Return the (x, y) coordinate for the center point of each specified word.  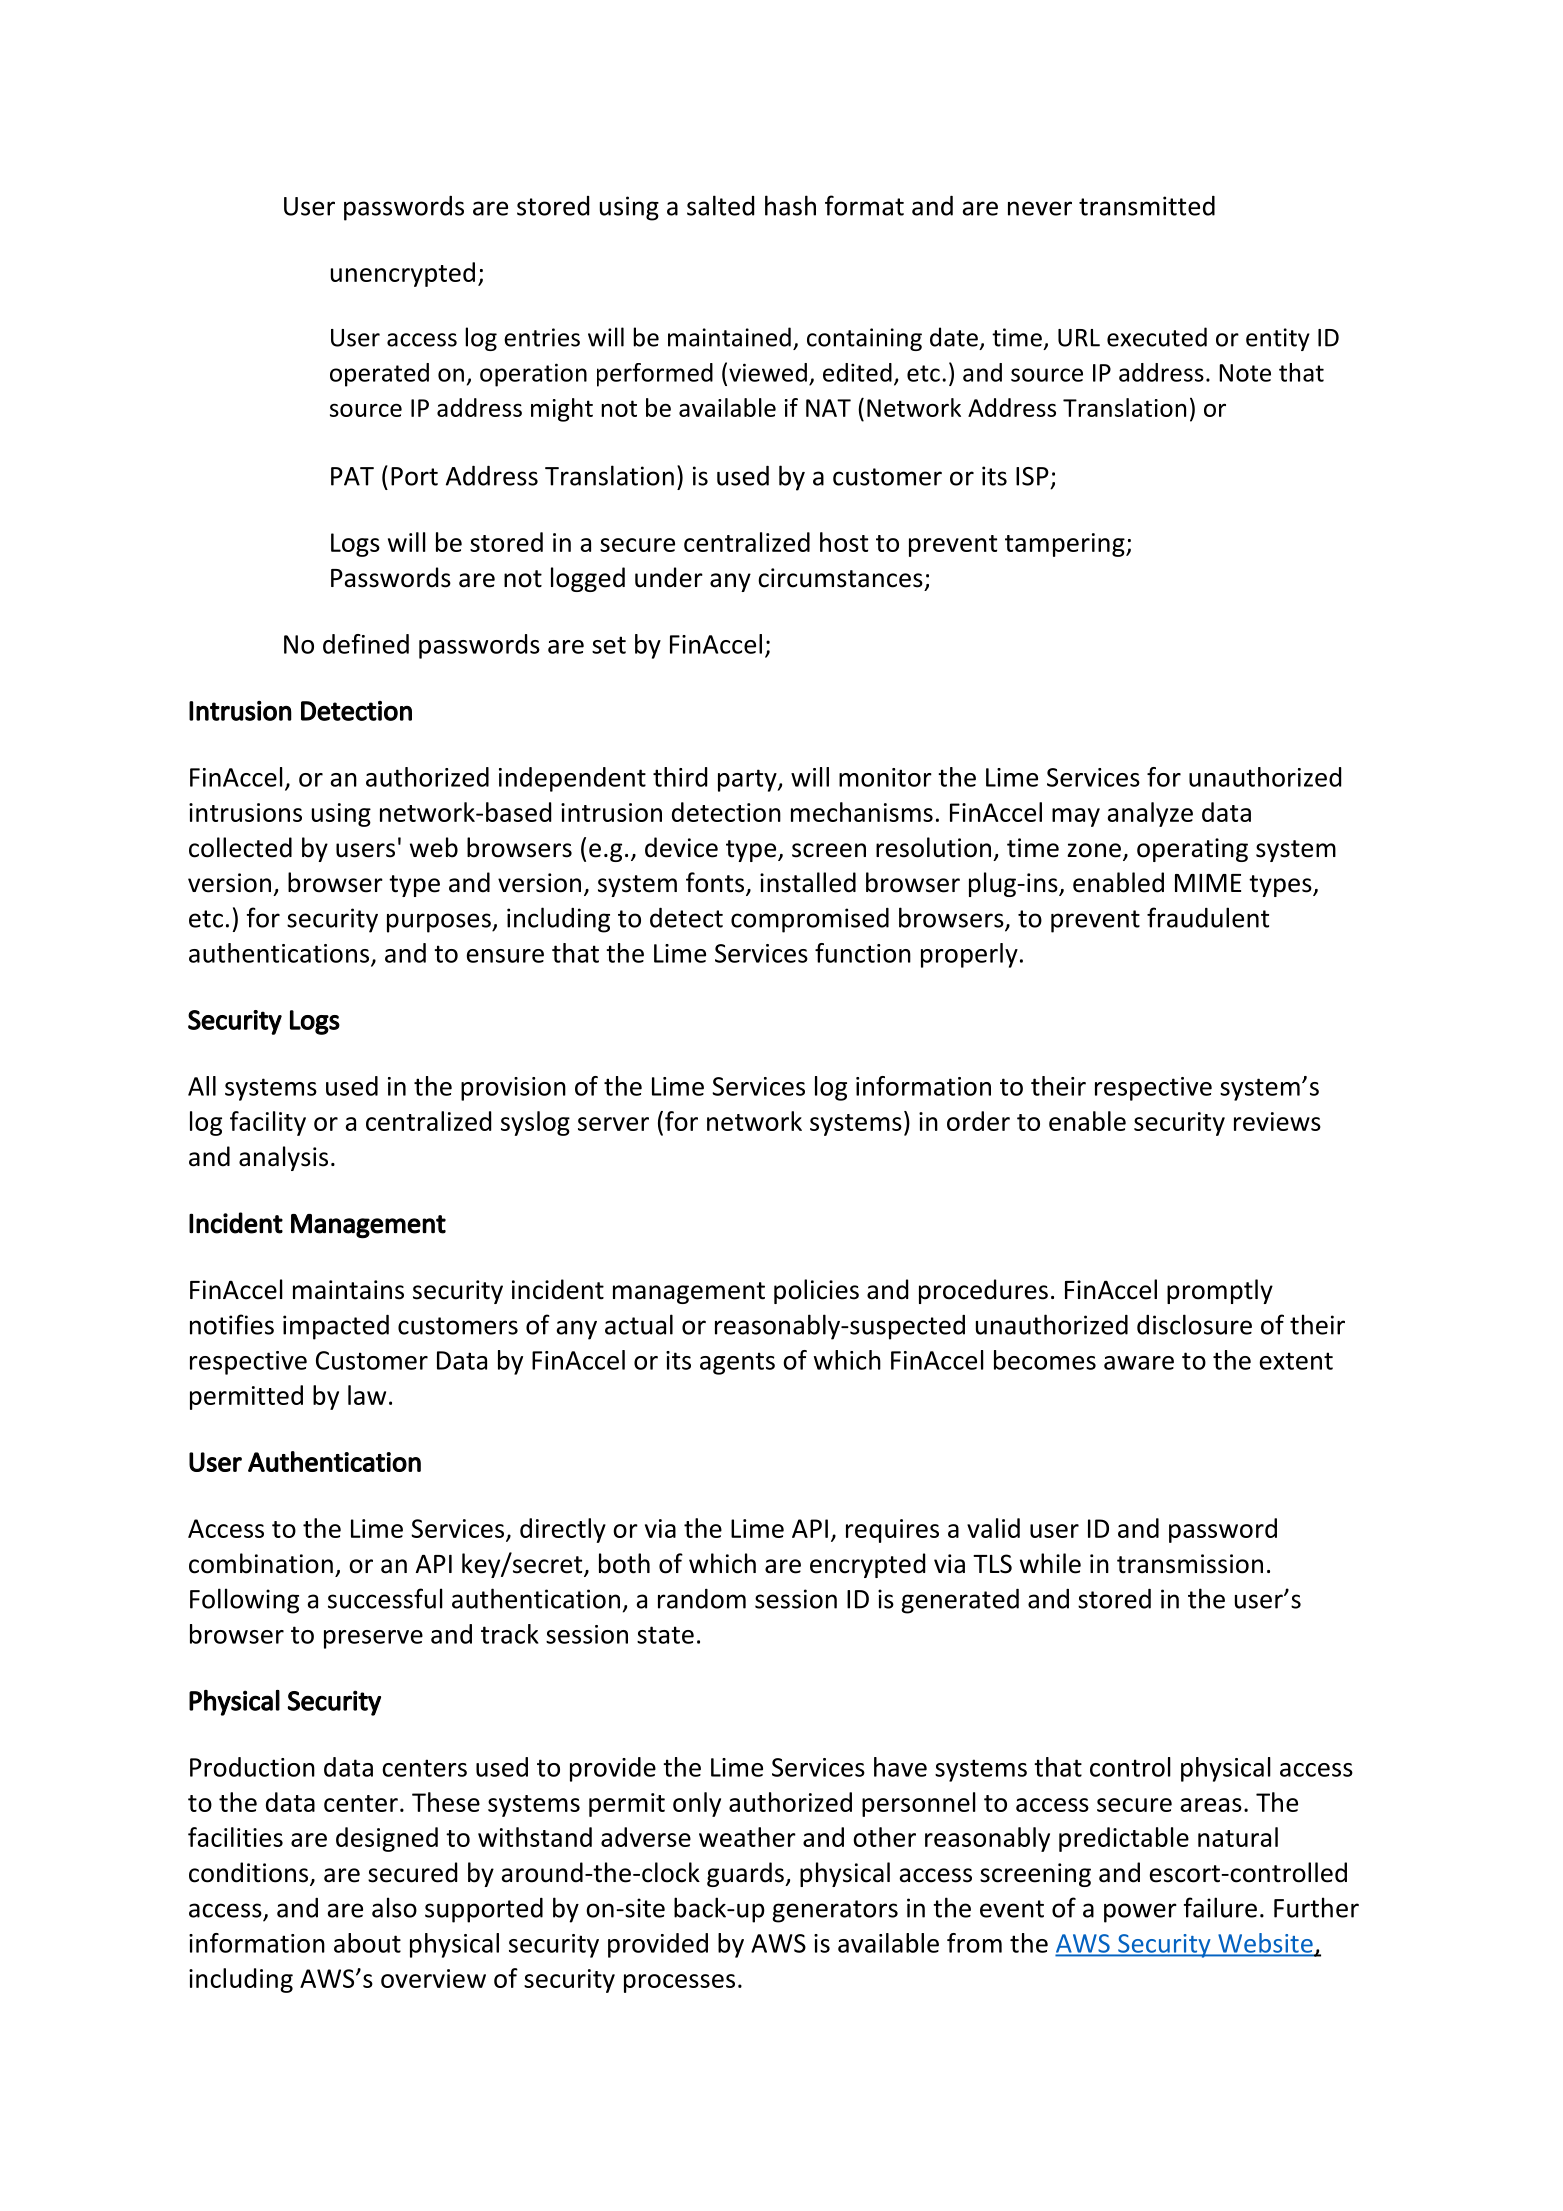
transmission (1190, 1564)
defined (366, 644)
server (613, 1124)
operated (379, 375)
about (367, 1943)
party (748, 780)
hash (790, 205)
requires (892, 1531)
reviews (1277, 1121)
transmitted (1147, 206)
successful (385, 1598)
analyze (1150, 814)
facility (268, 1123)
